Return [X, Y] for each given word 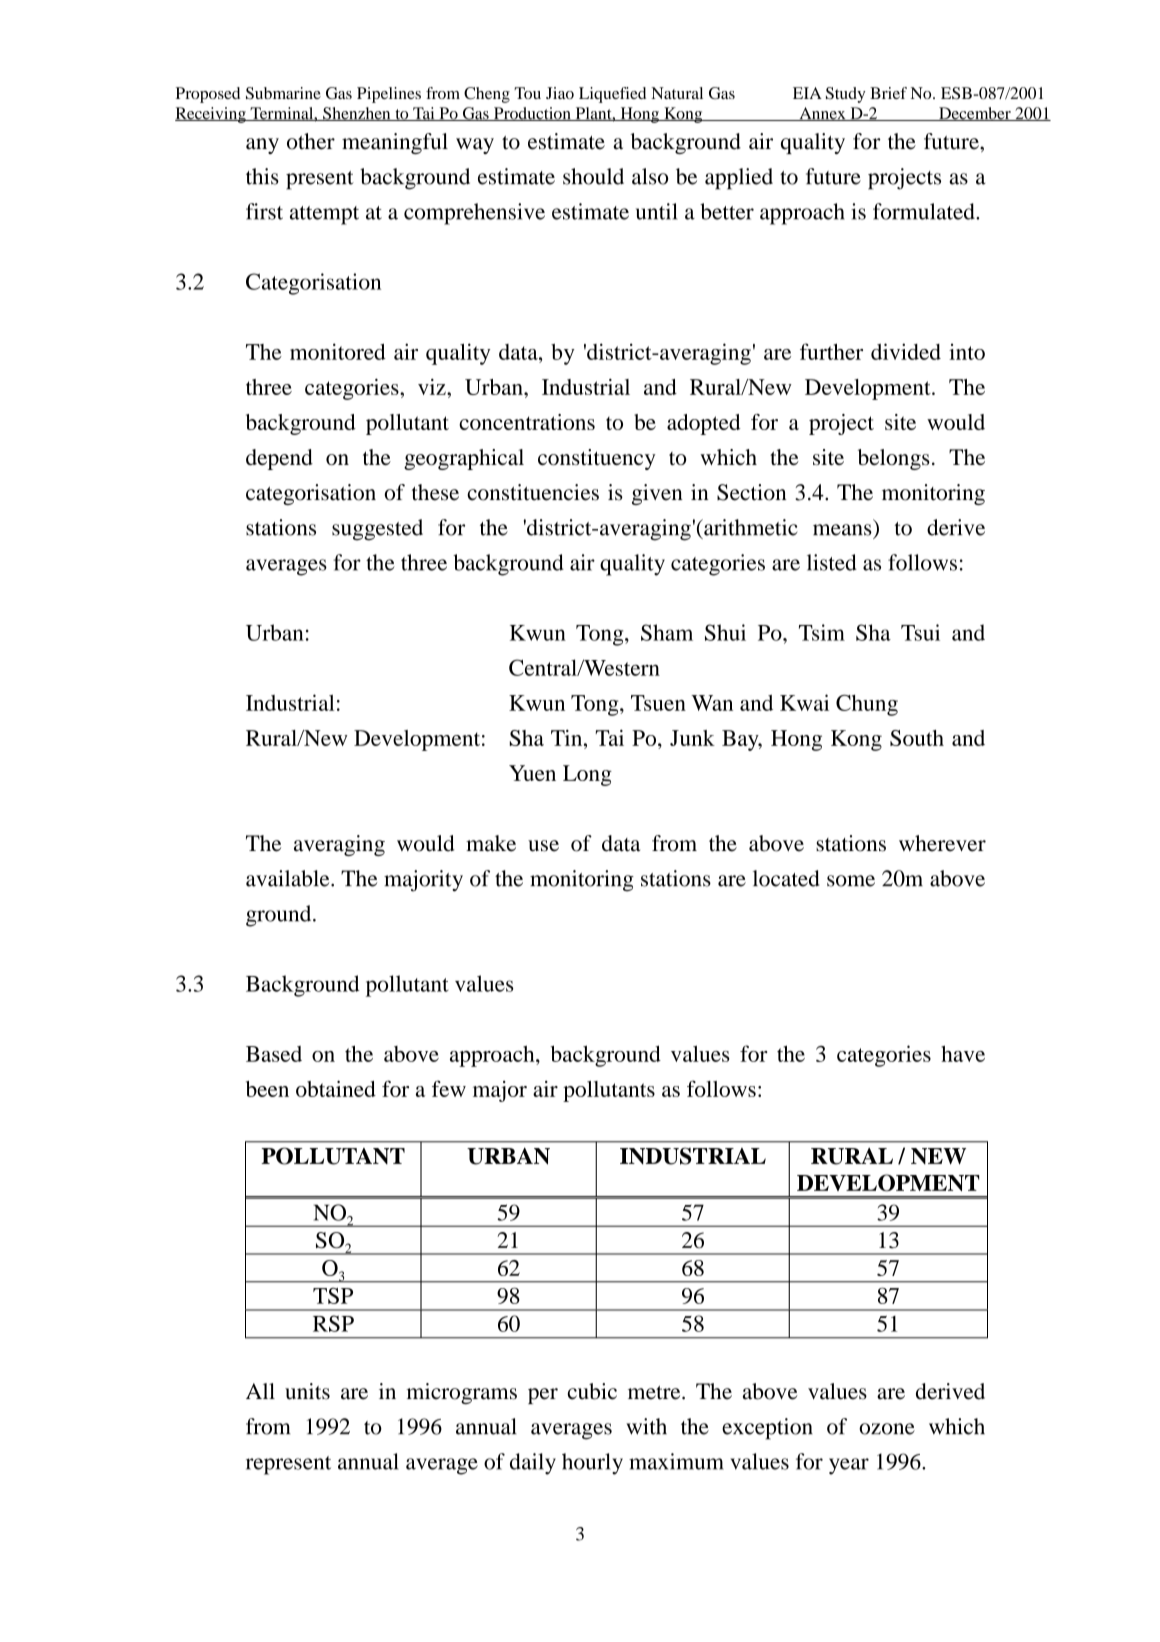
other [311, 141]
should [593, 176]
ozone [887, 1429]
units [307, 1391]
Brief [888, 93]
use [543, 846]
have [963, 1053]
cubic [592, 1391]
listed [832, 562]
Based [274, 1054]
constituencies [533, 492]
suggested [377, 530]
